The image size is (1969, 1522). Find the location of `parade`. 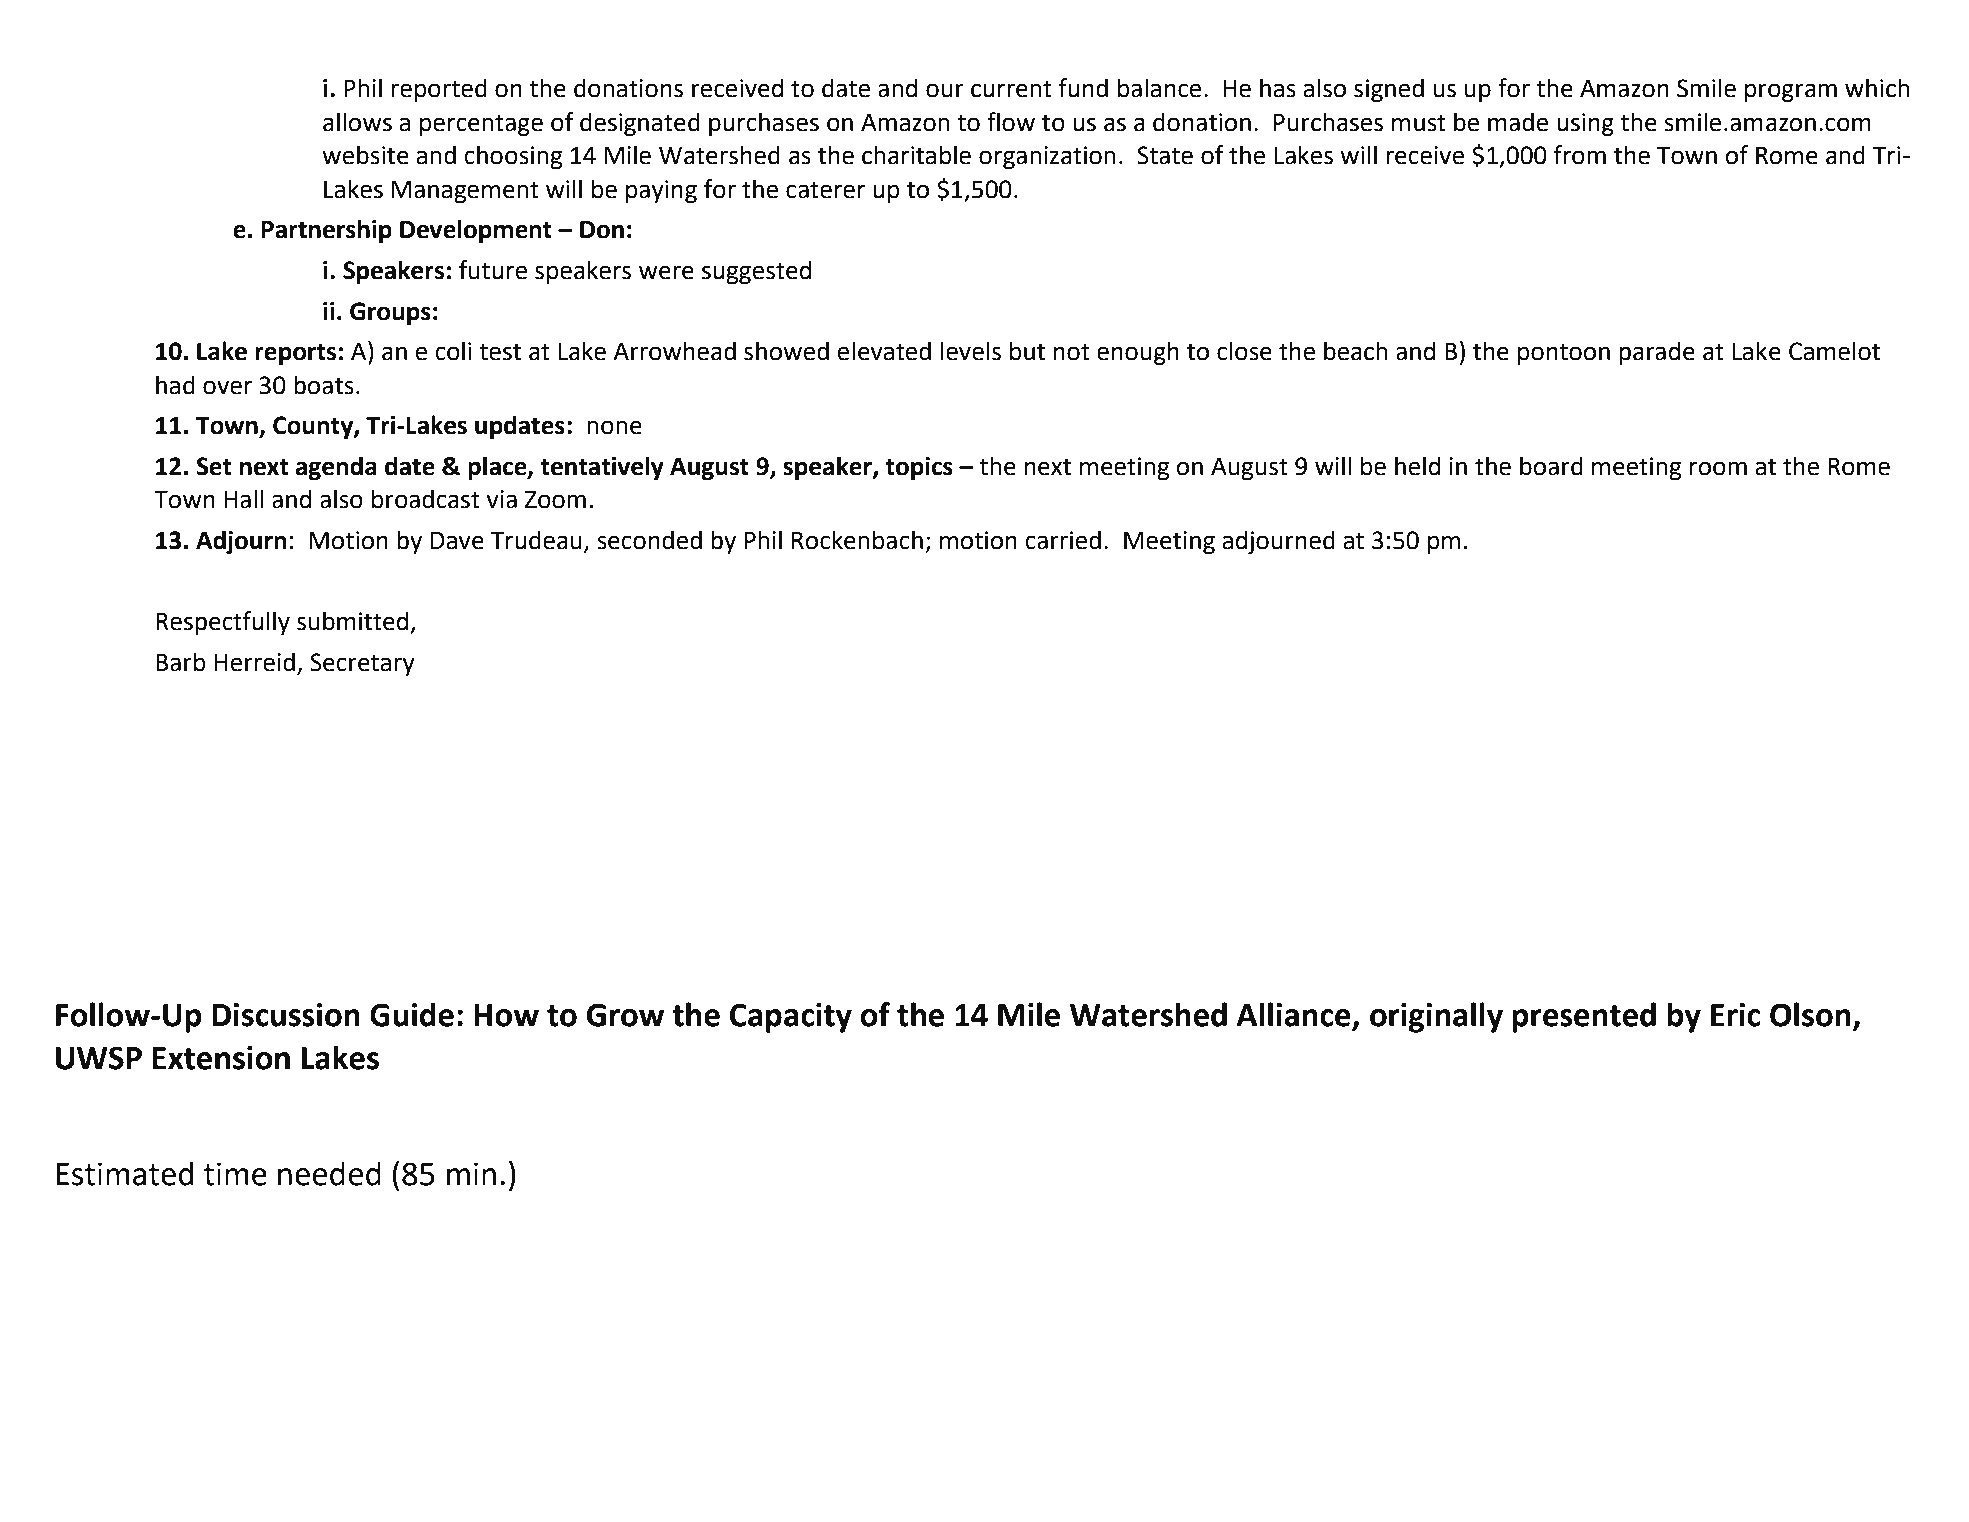

parade is located at coordinates (1657, 353).
